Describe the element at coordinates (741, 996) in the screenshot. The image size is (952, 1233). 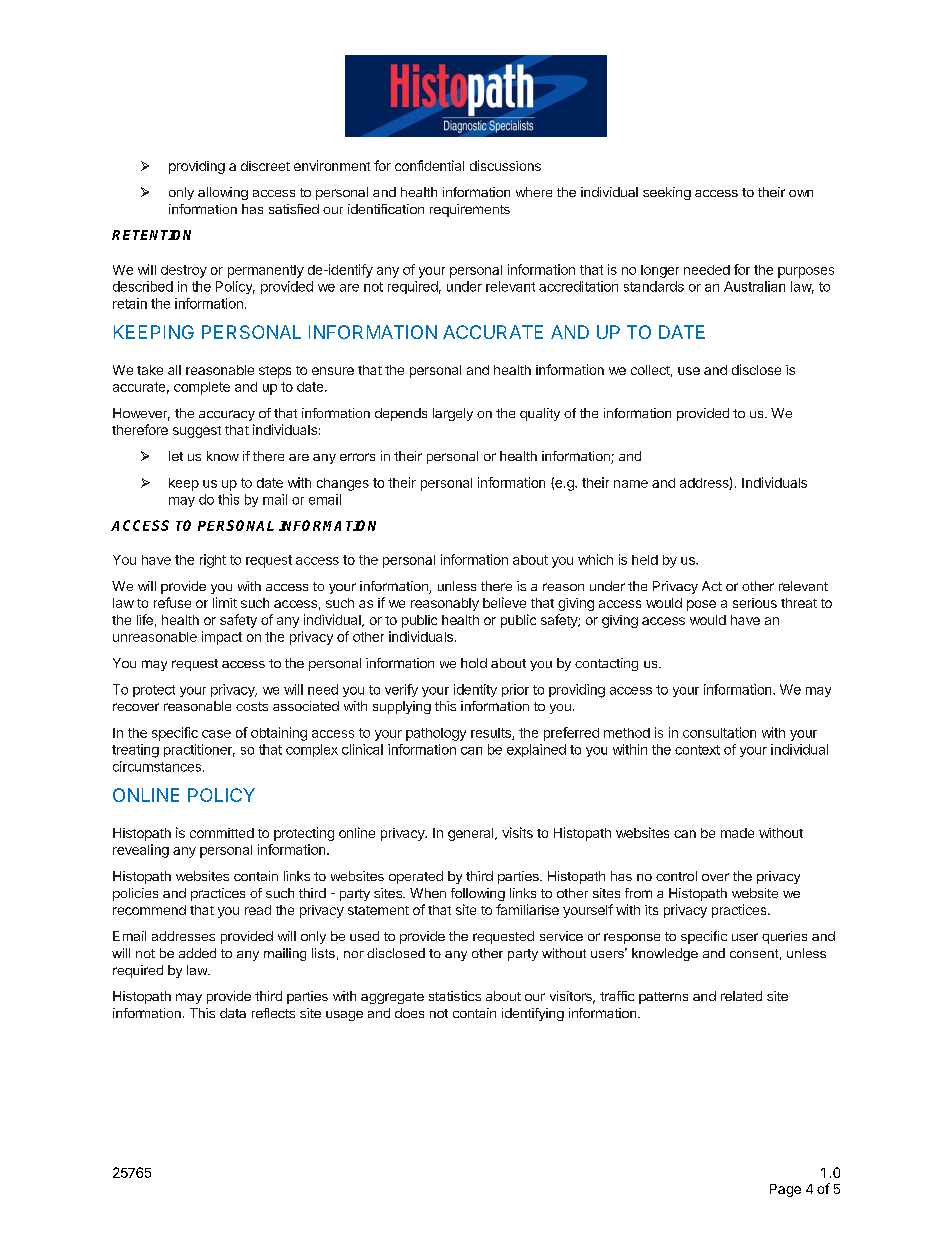
I see `related` at that location.
